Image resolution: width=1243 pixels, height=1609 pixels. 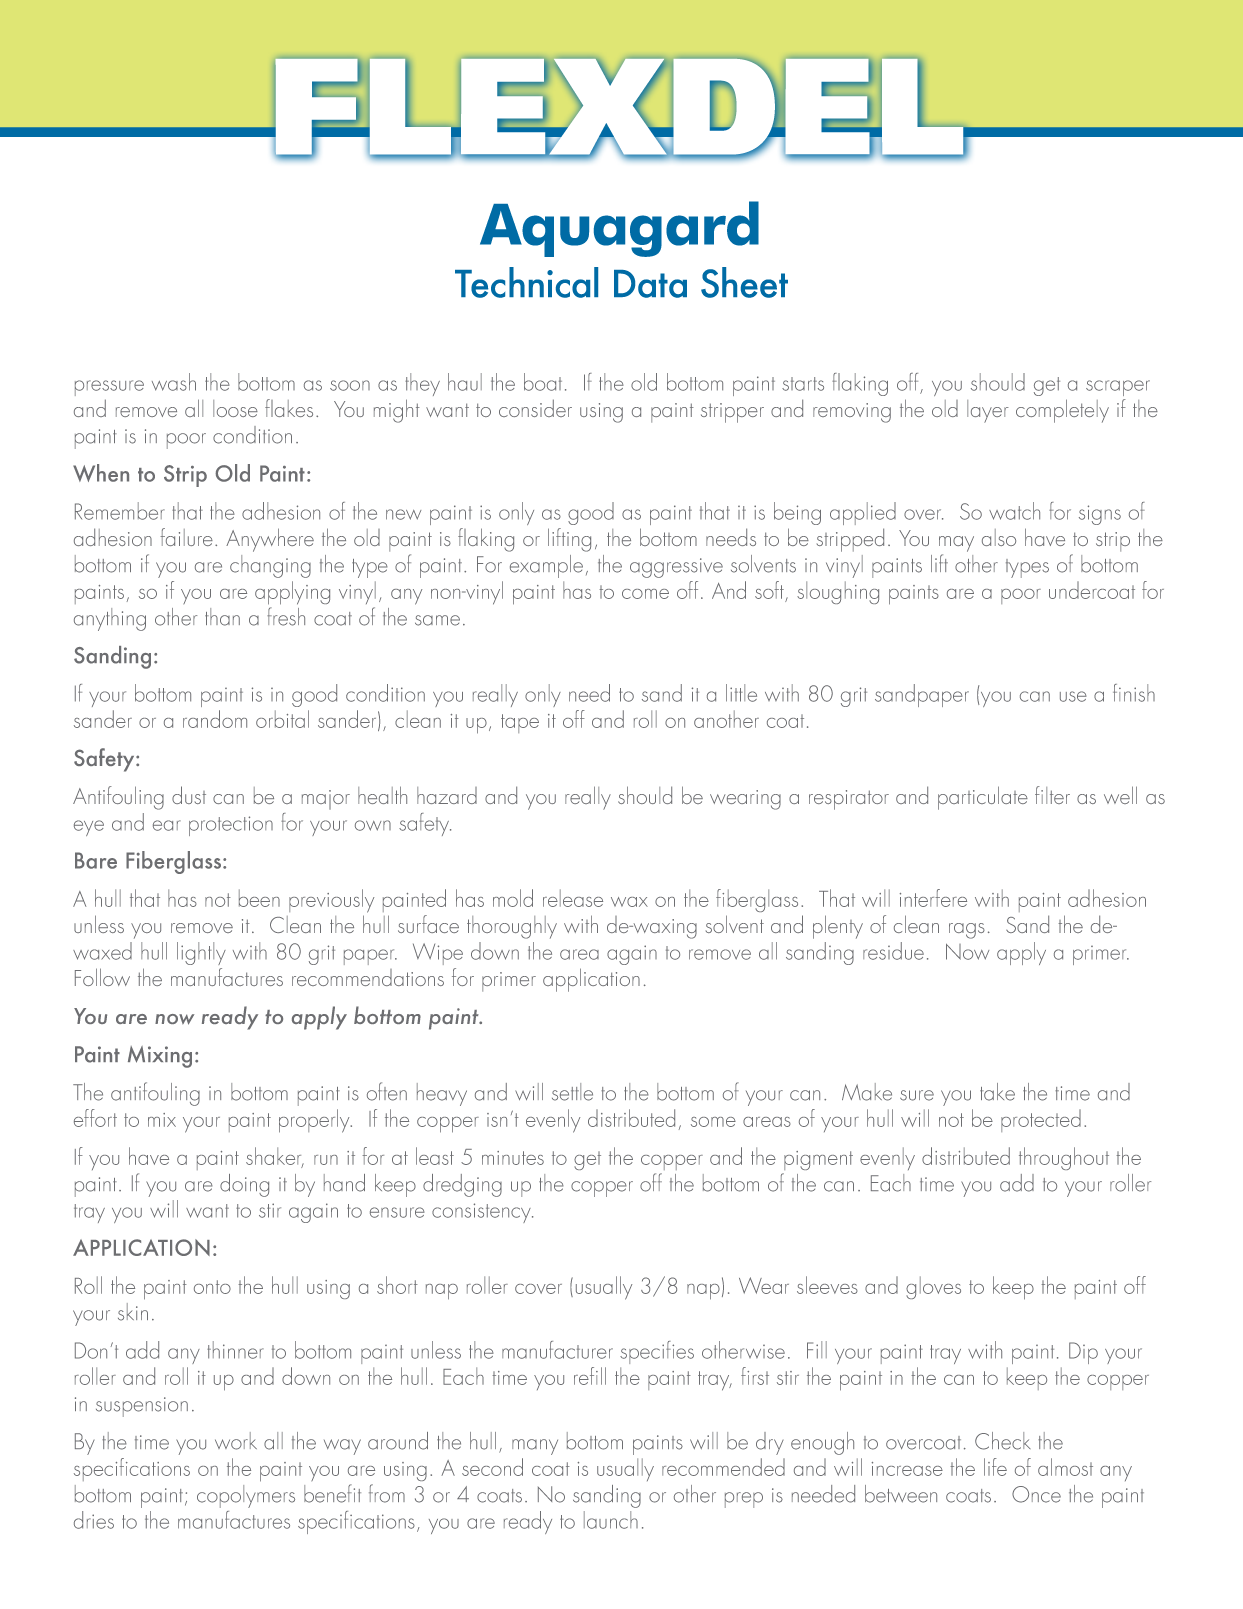 I want to click on tape, so click(x=520, y=723).
